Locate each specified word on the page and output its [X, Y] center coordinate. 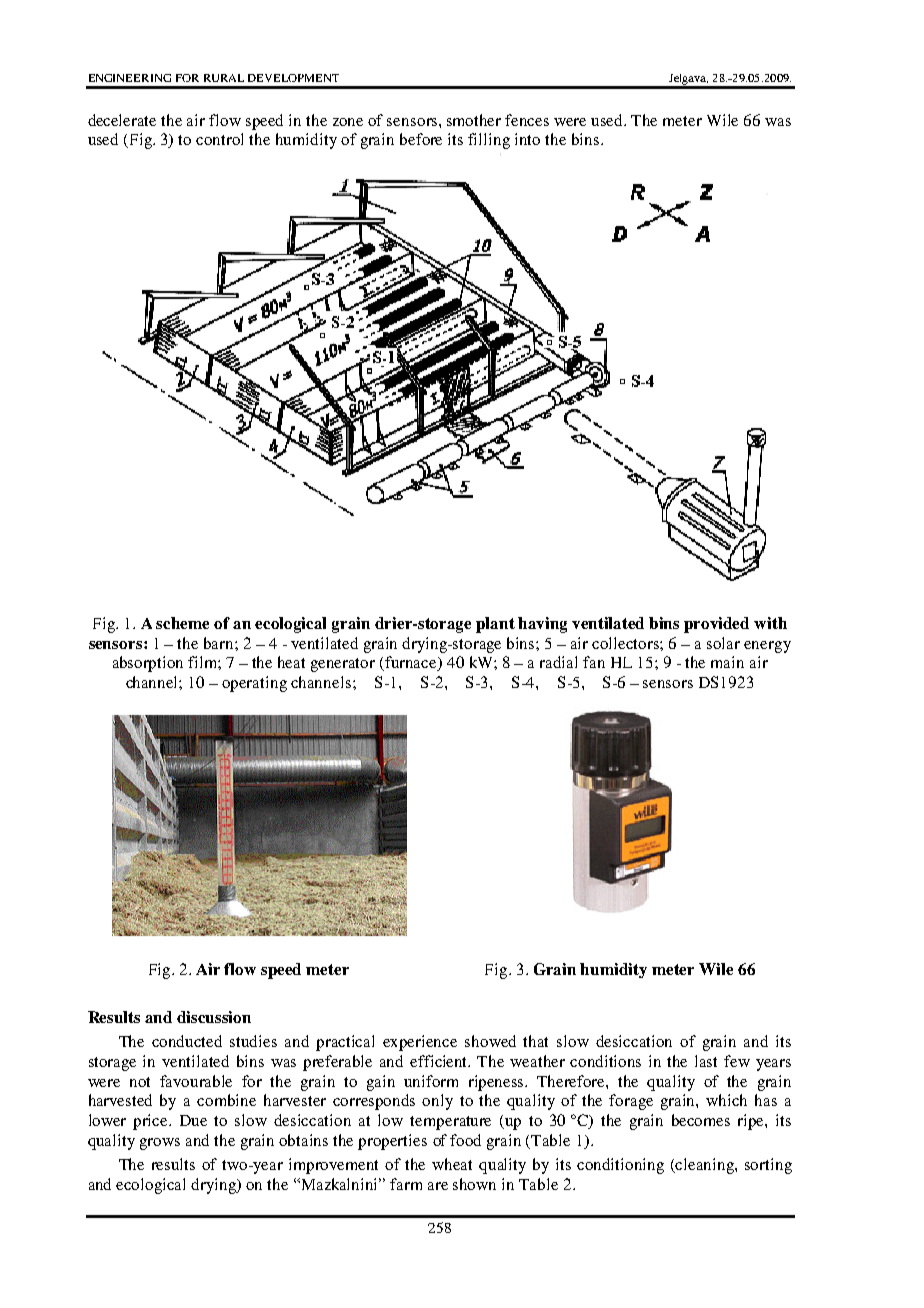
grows [160, 1144]
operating [254, 684]
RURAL [224, 78]
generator [343, 665]
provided [716, 625]
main [727, 662]
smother [474, 120]
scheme [182, 623]
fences [527, 120]
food [465, 1140]
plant [495, 625]
